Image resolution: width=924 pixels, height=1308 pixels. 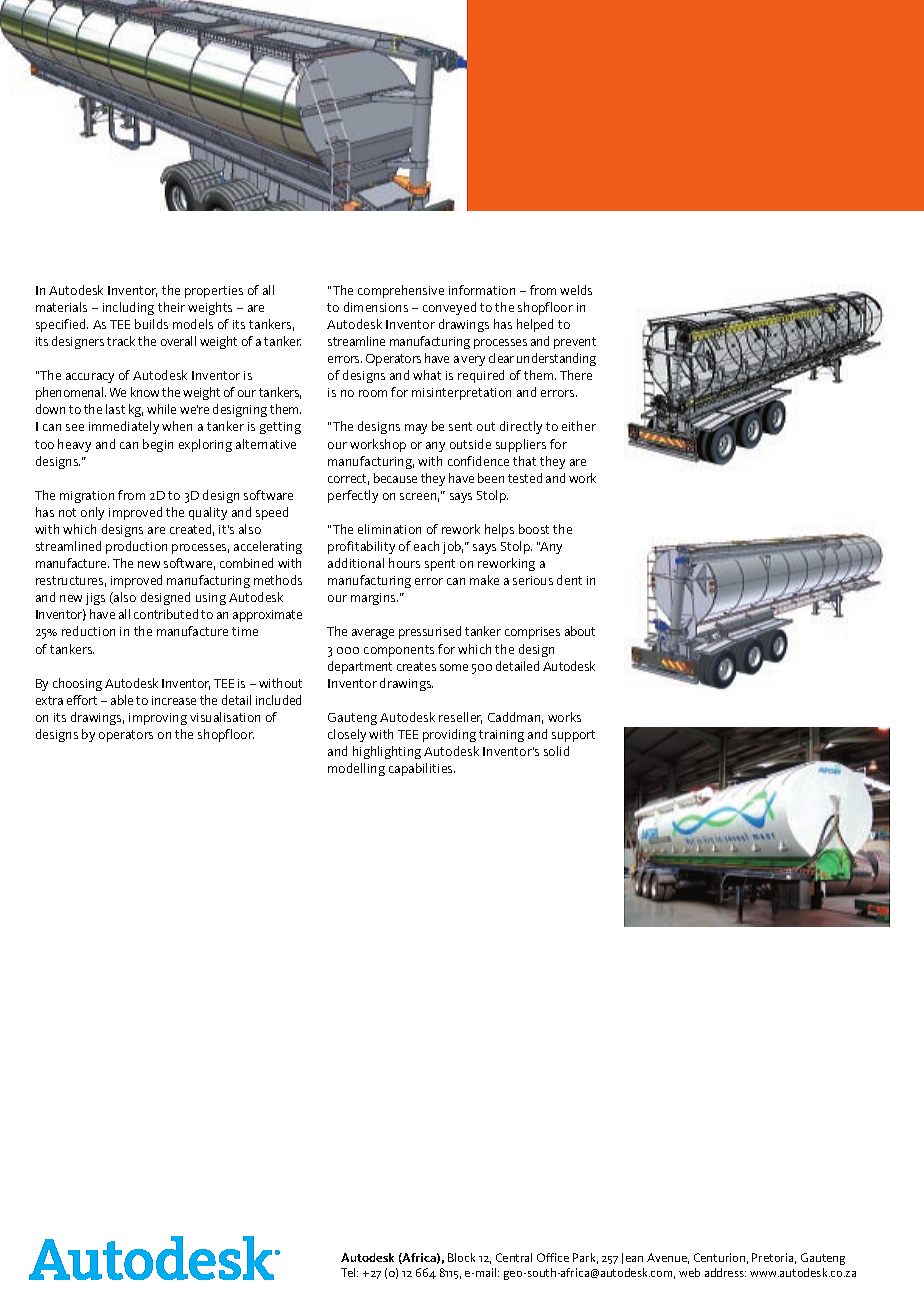 I want to click on dimensions, so click(x=376, y=307).
